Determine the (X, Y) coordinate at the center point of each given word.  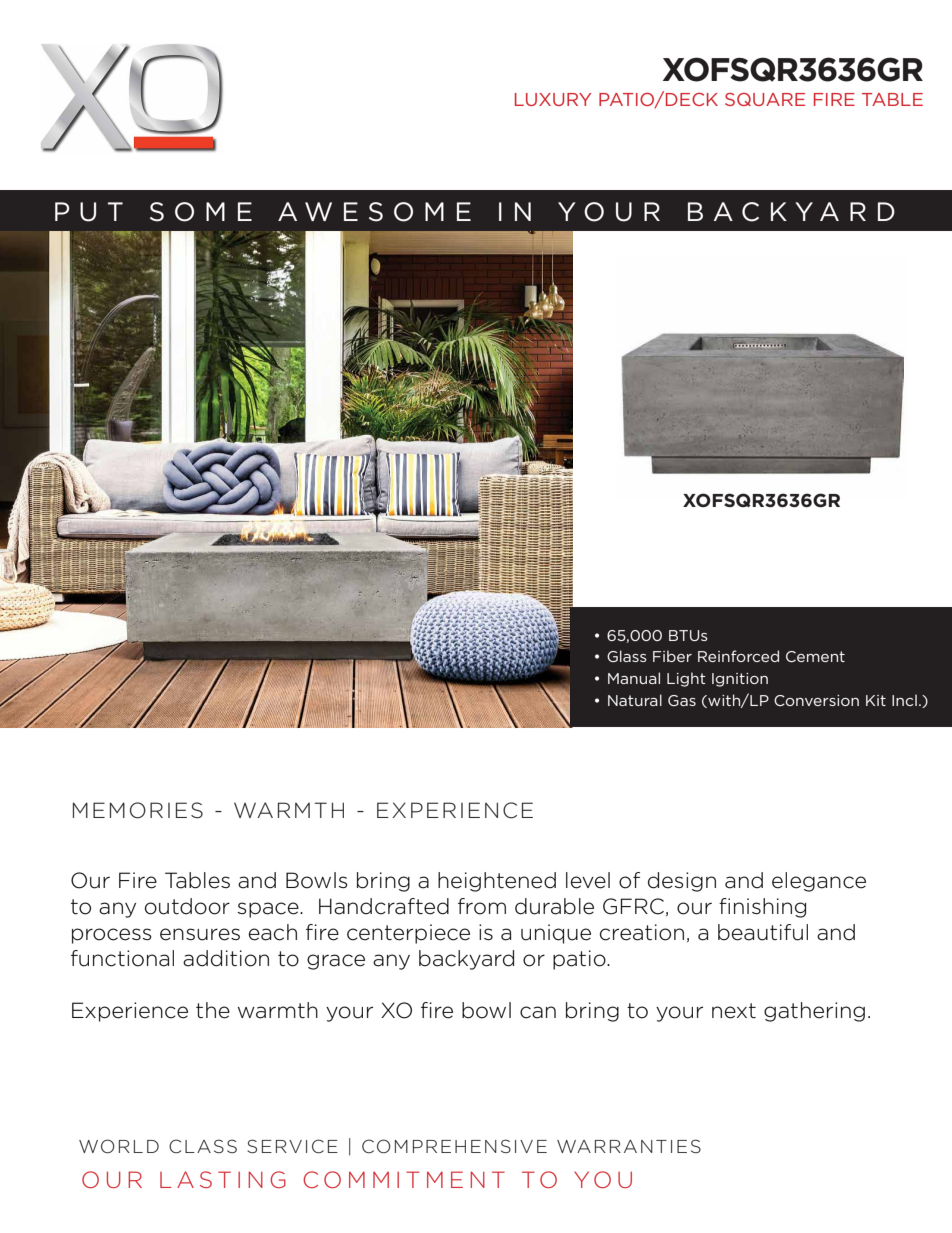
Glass (627, 656)
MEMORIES (138, 810)
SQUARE (765, 99)
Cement (815, 656)
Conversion (816, 700)
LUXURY (553, 99)
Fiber (672, 656)
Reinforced (738, 656)
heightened (497, 882)
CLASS (203, 1146)
